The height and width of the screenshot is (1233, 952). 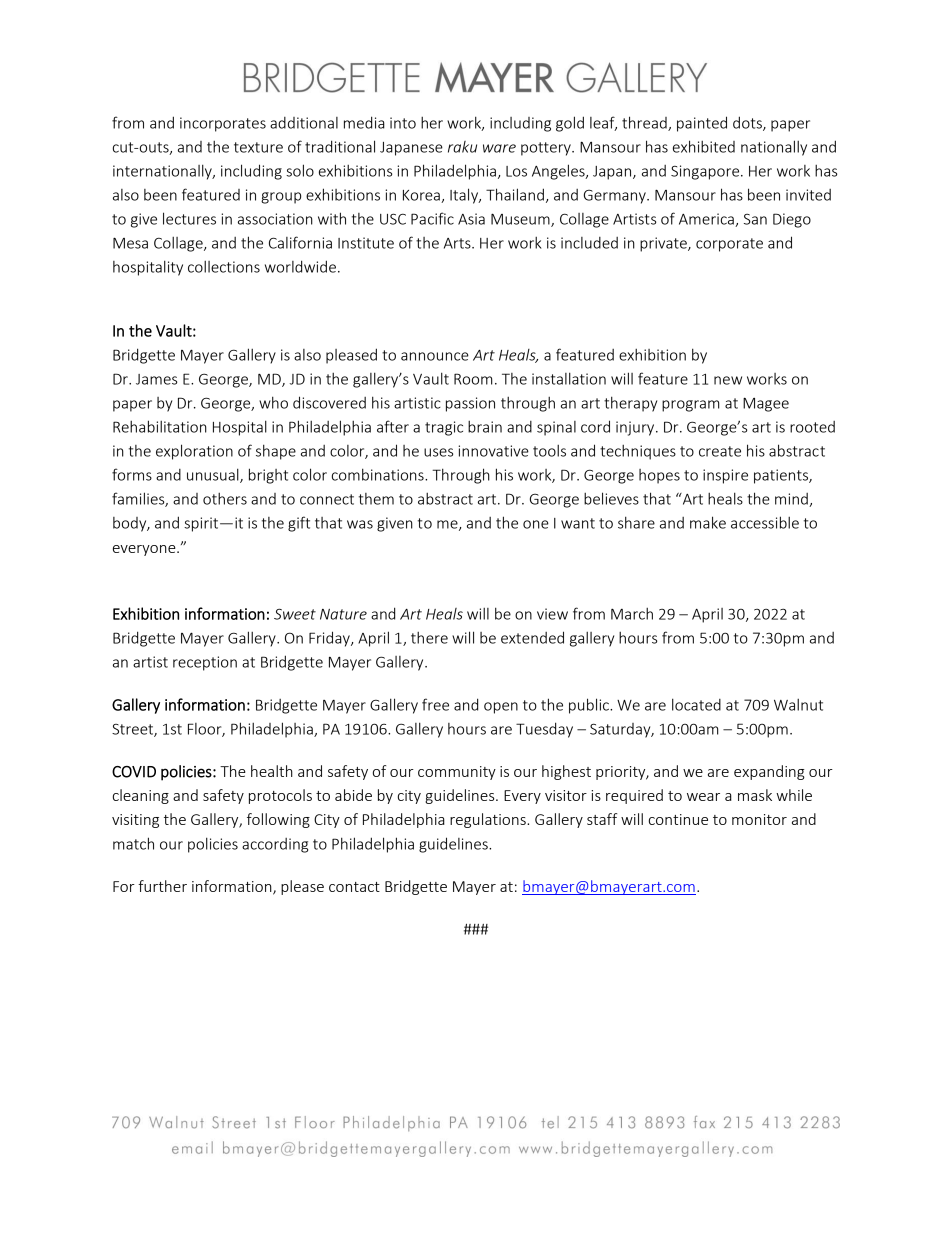 I want to click on regulations, so click(x=489, y=820).
